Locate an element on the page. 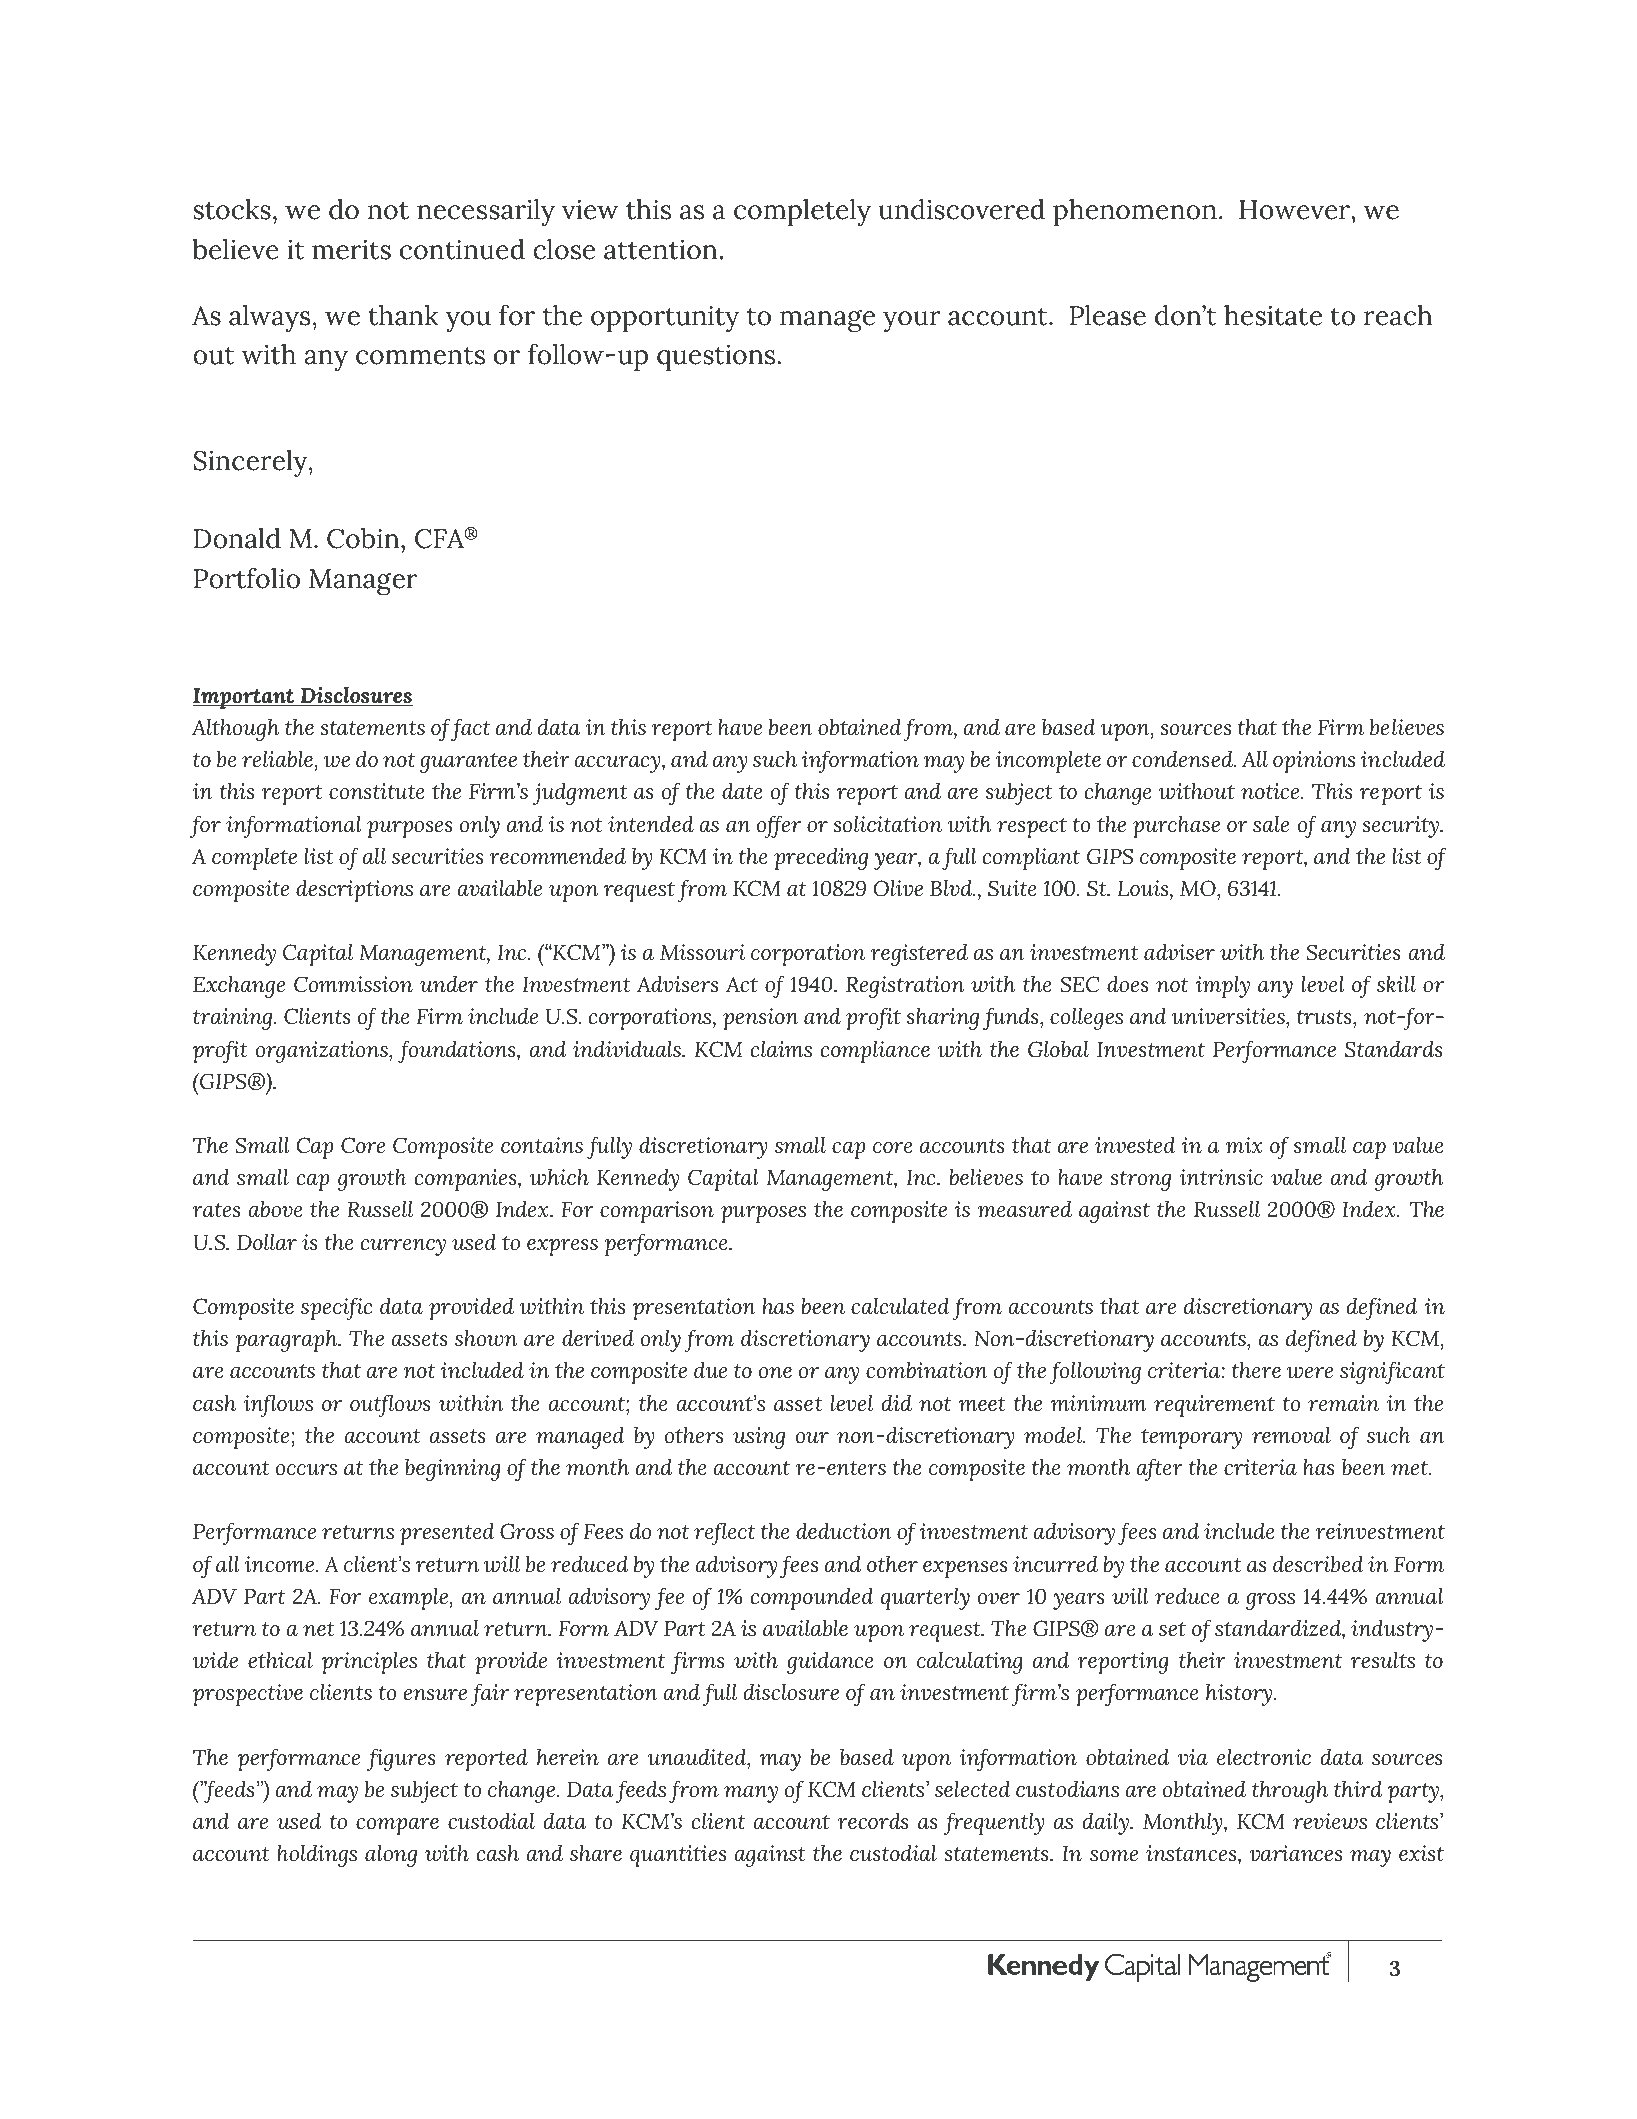 Image resolution: width=1637 pixels, height=2119 pixels. specific is located at coordinates (336, 1308).
